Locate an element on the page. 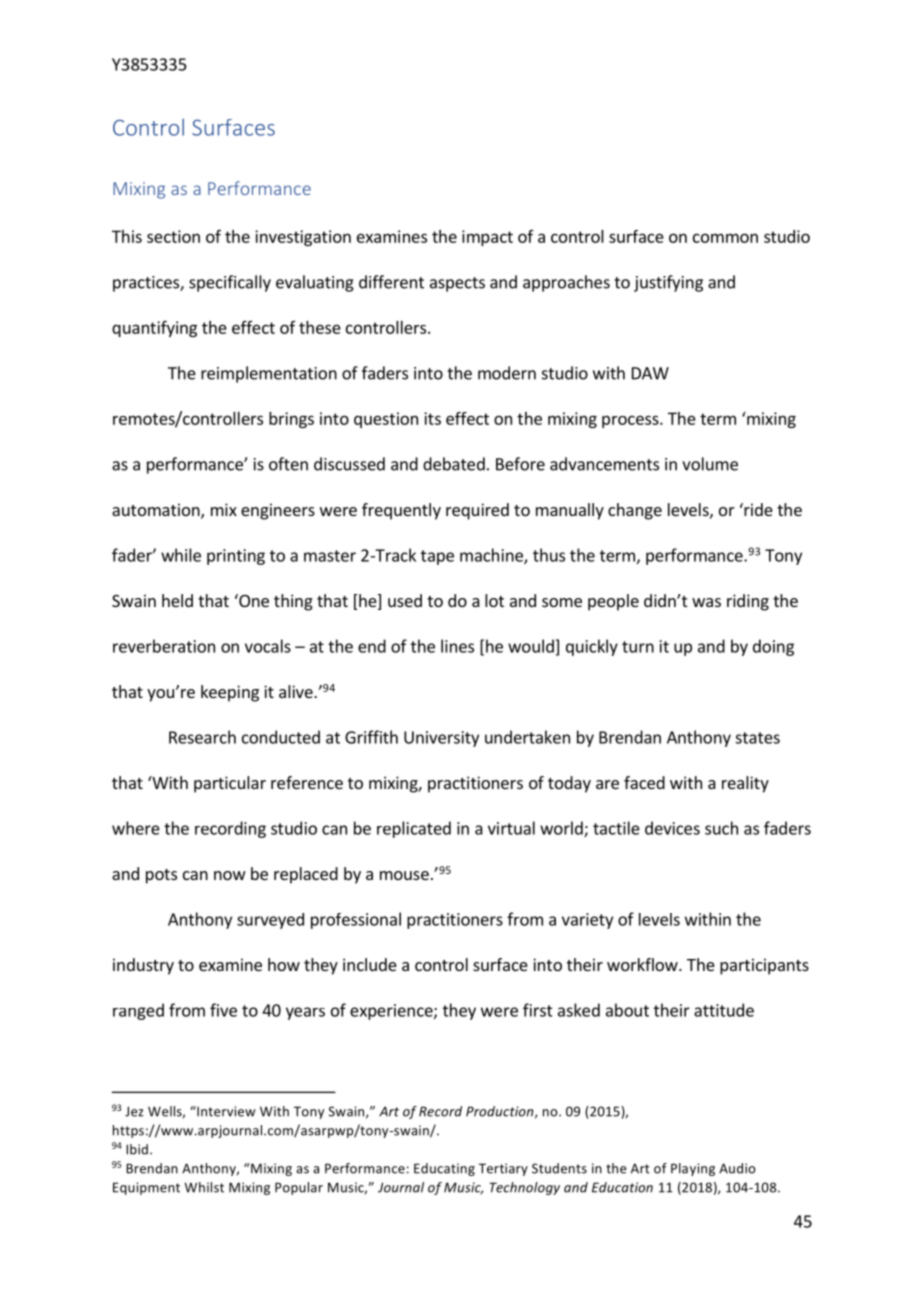 The height and width of the document is (1308, 924). automation is located at coordinates (157, 511).
